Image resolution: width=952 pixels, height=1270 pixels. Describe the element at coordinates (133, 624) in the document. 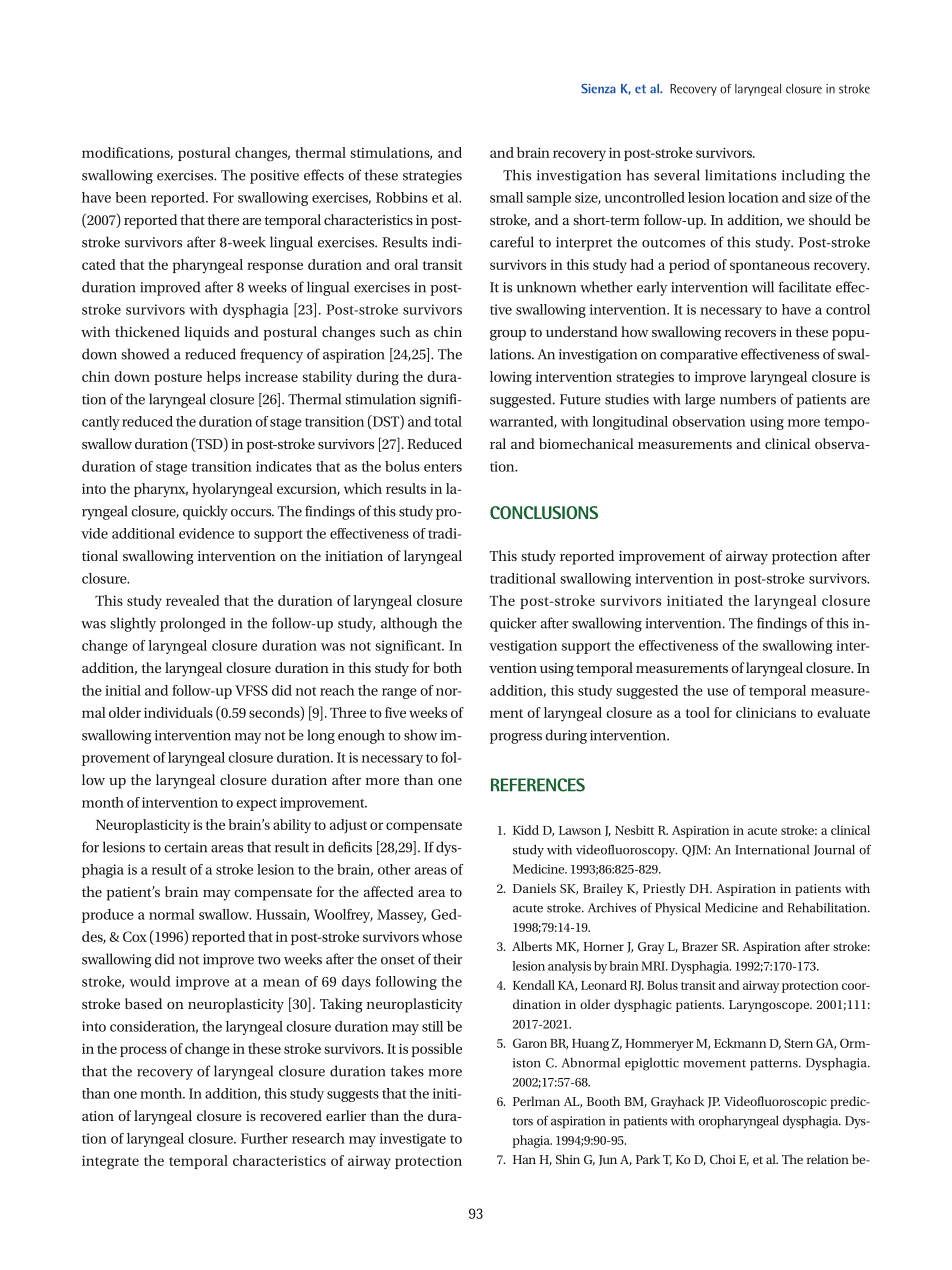

I see `slightly` at that location.
